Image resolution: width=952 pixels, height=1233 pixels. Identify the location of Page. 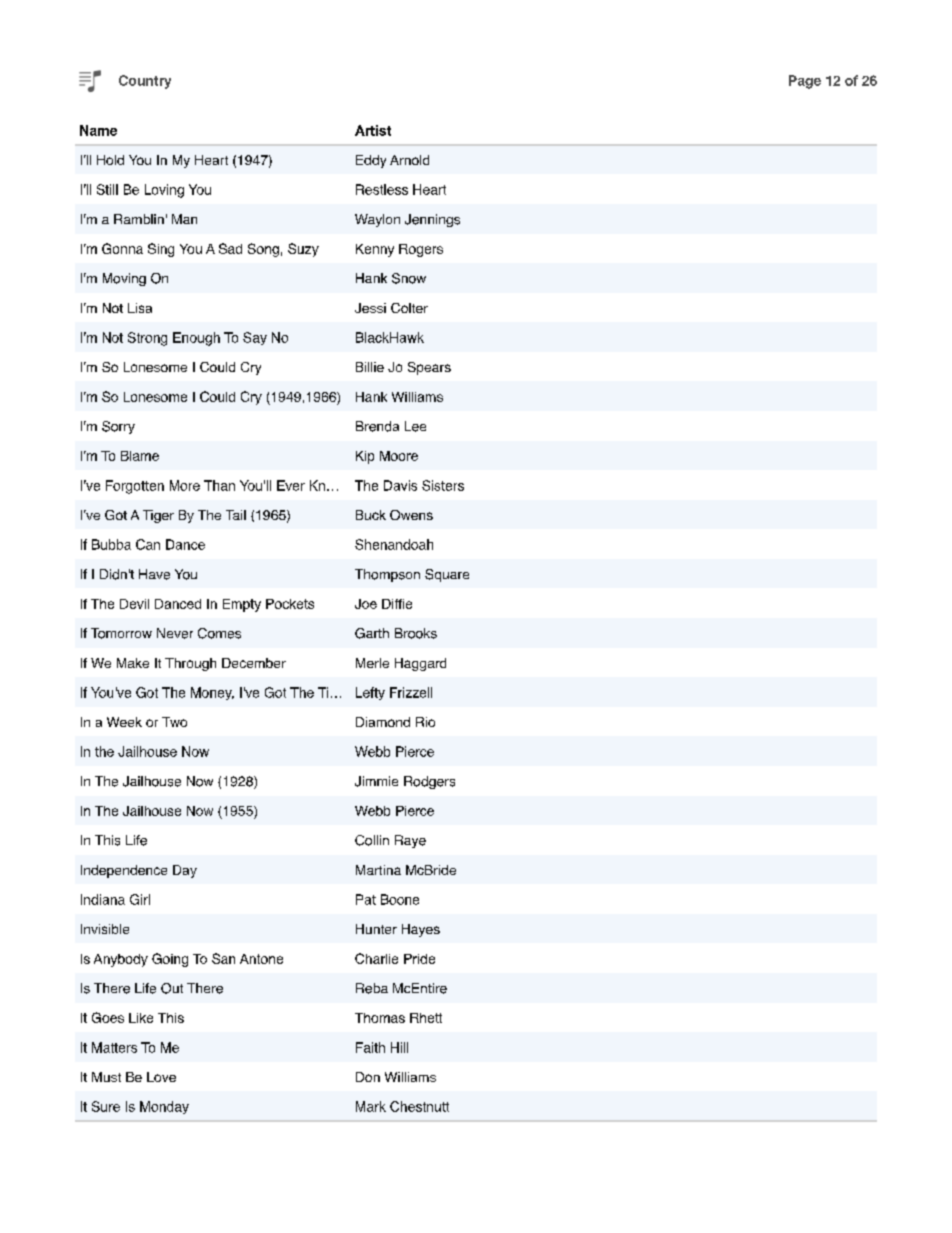
(805, 82).
